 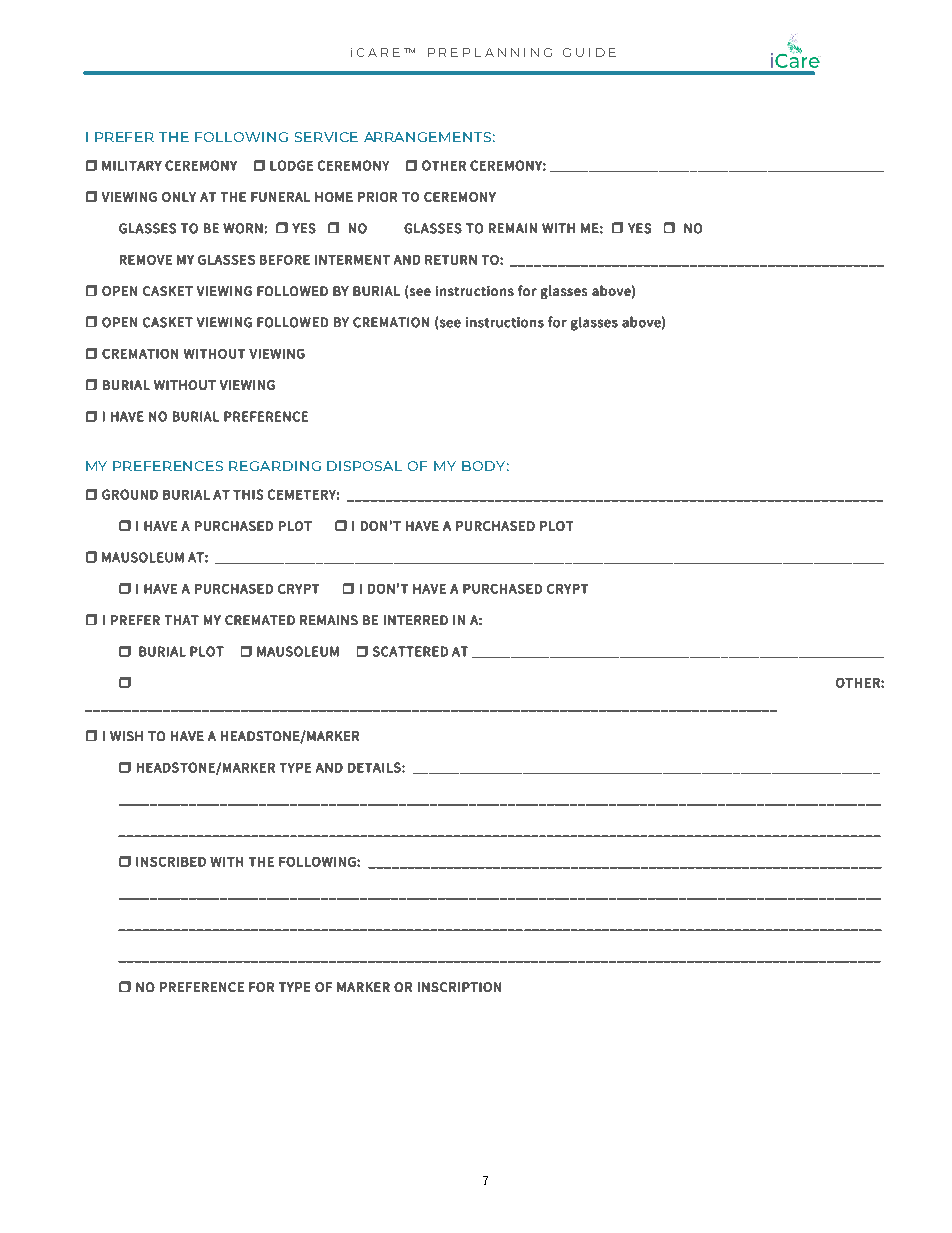 I want to click on LODGE, so click(x=291, y=165).
